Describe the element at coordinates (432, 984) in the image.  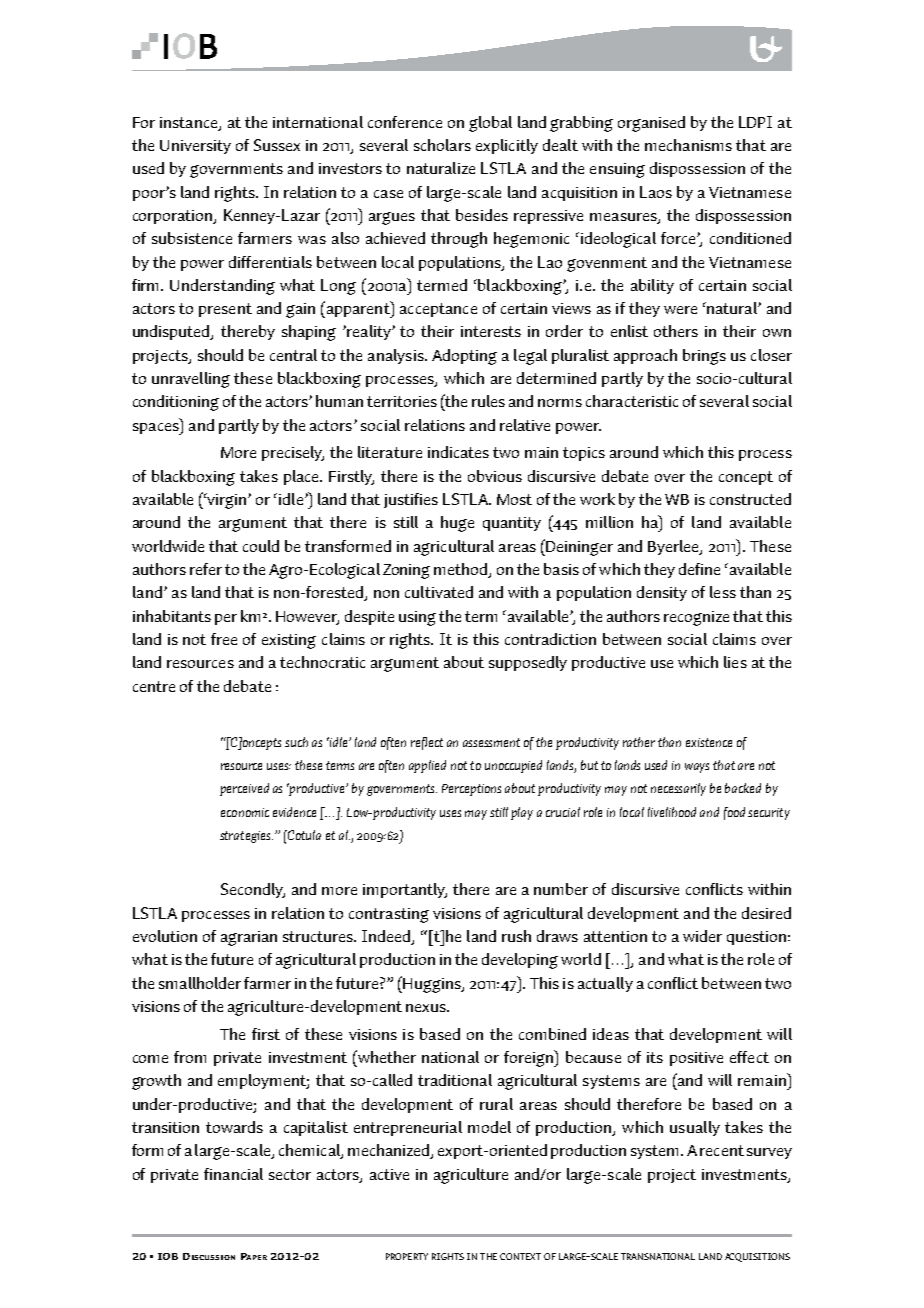
I see `Huggins` at that location.
